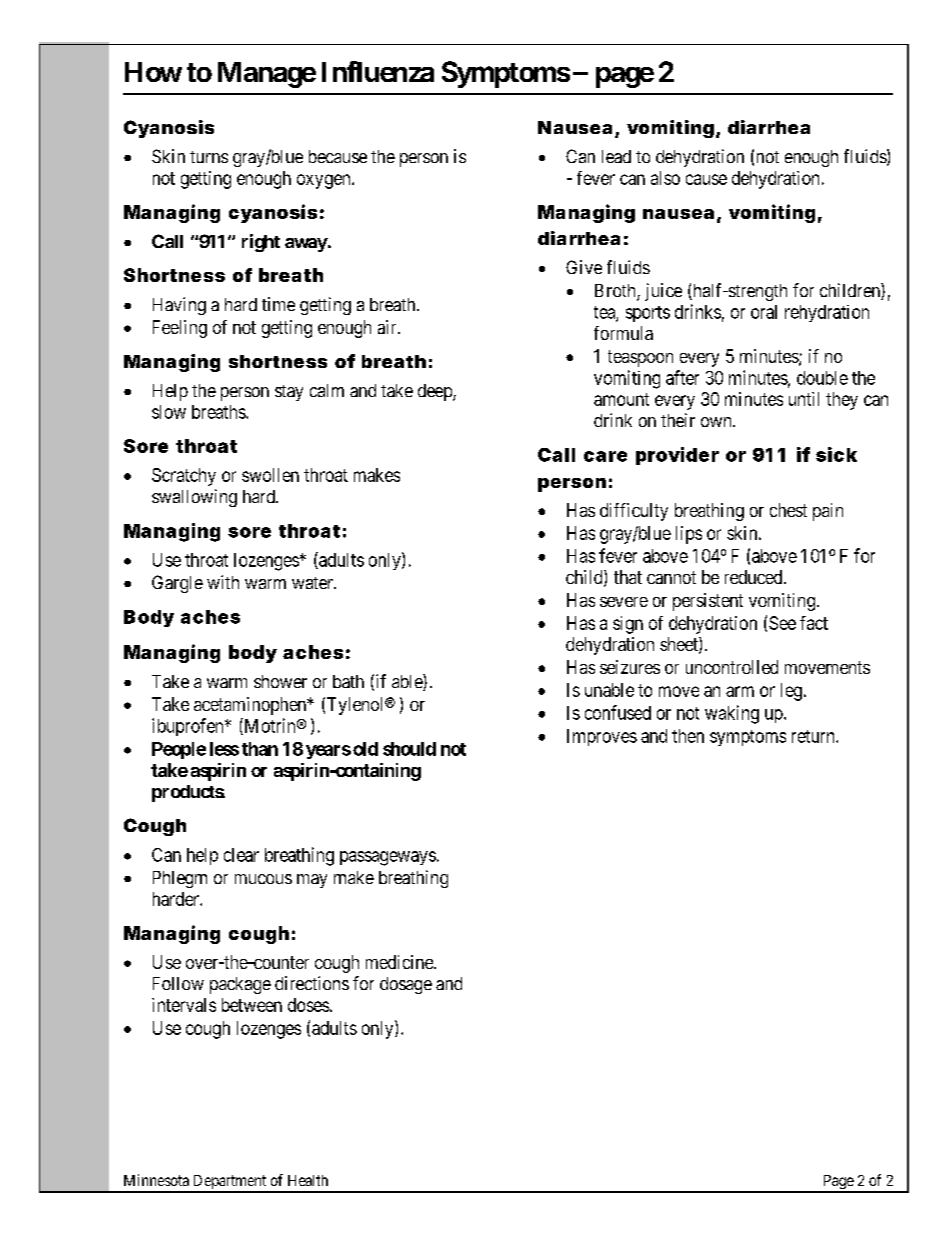 Image resolution: width=952 pixels, height=1233 pixels. What do you see at coordinates (230, 1183) in the screenshot?
I see `Department` at bounding box center [230, 1183].
